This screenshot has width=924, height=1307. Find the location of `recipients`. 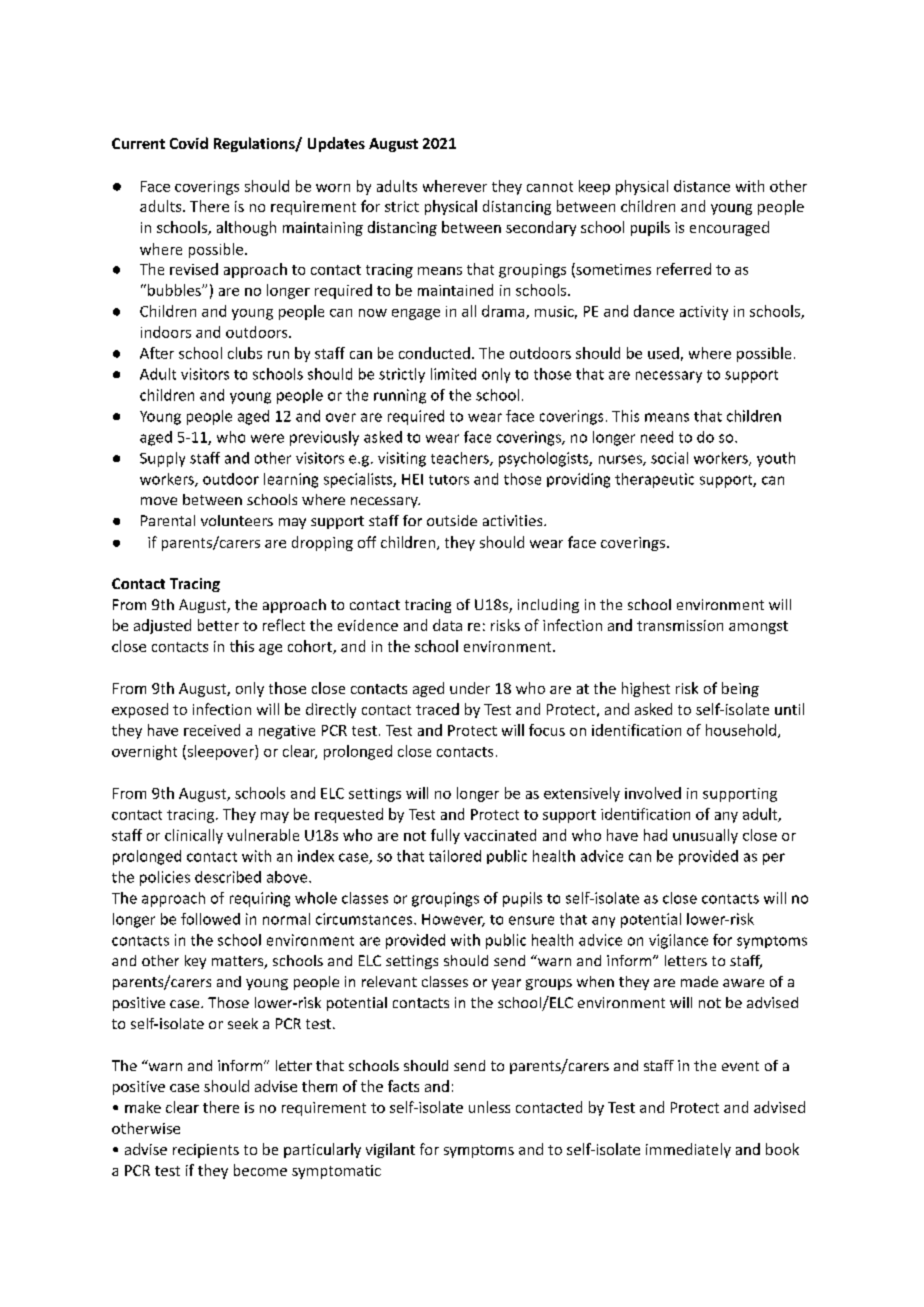

recipients is located at coordinates (206, 1151).
